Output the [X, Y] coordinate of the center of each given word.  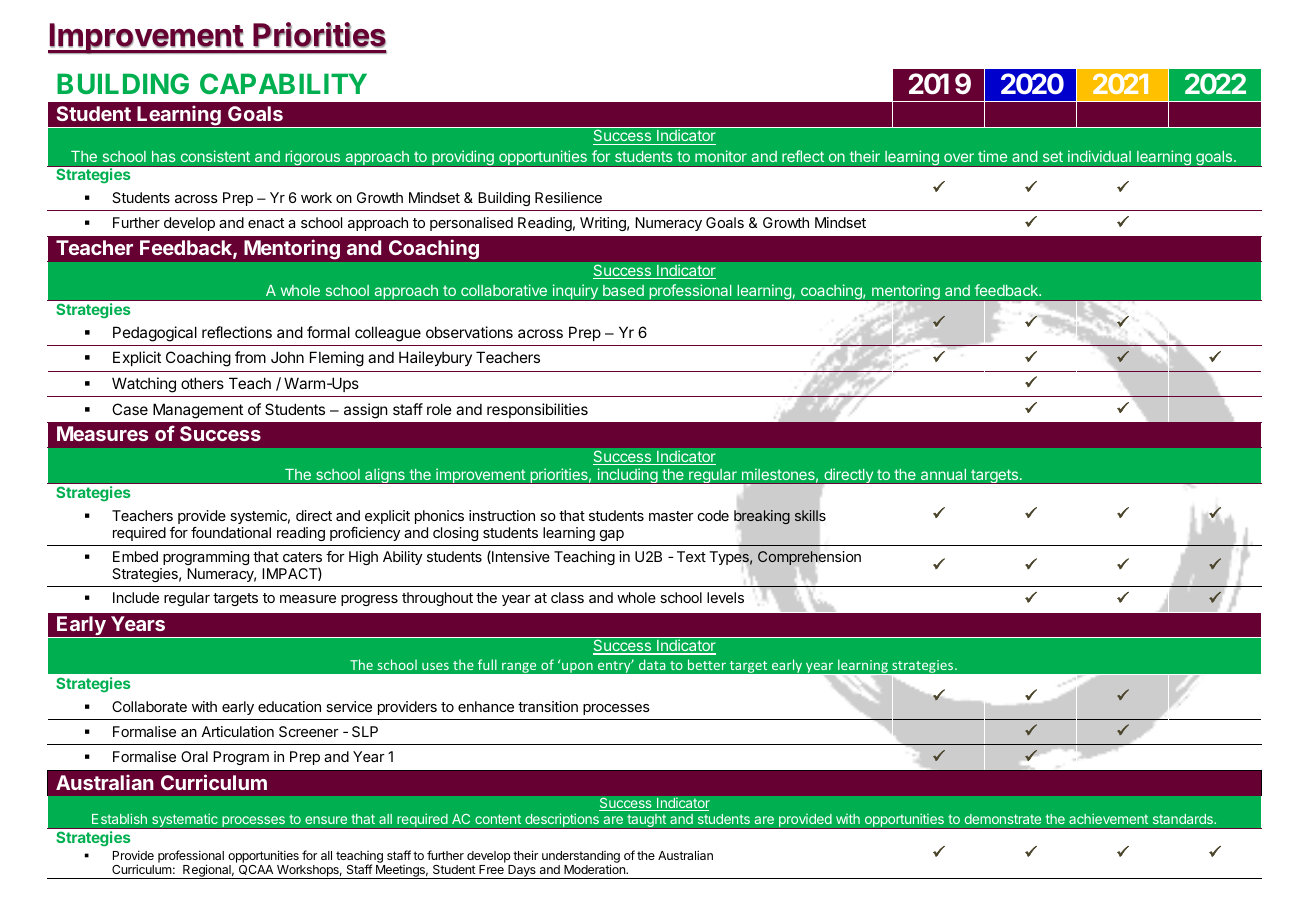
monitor [721, 156]
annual [943, 474]
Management [198, 411]
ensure [326, 820]
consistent [215, 156]
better [707, 664]
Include [136, 597]
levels [725, 597]
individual [1099, 156]
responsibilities [537, 410]
